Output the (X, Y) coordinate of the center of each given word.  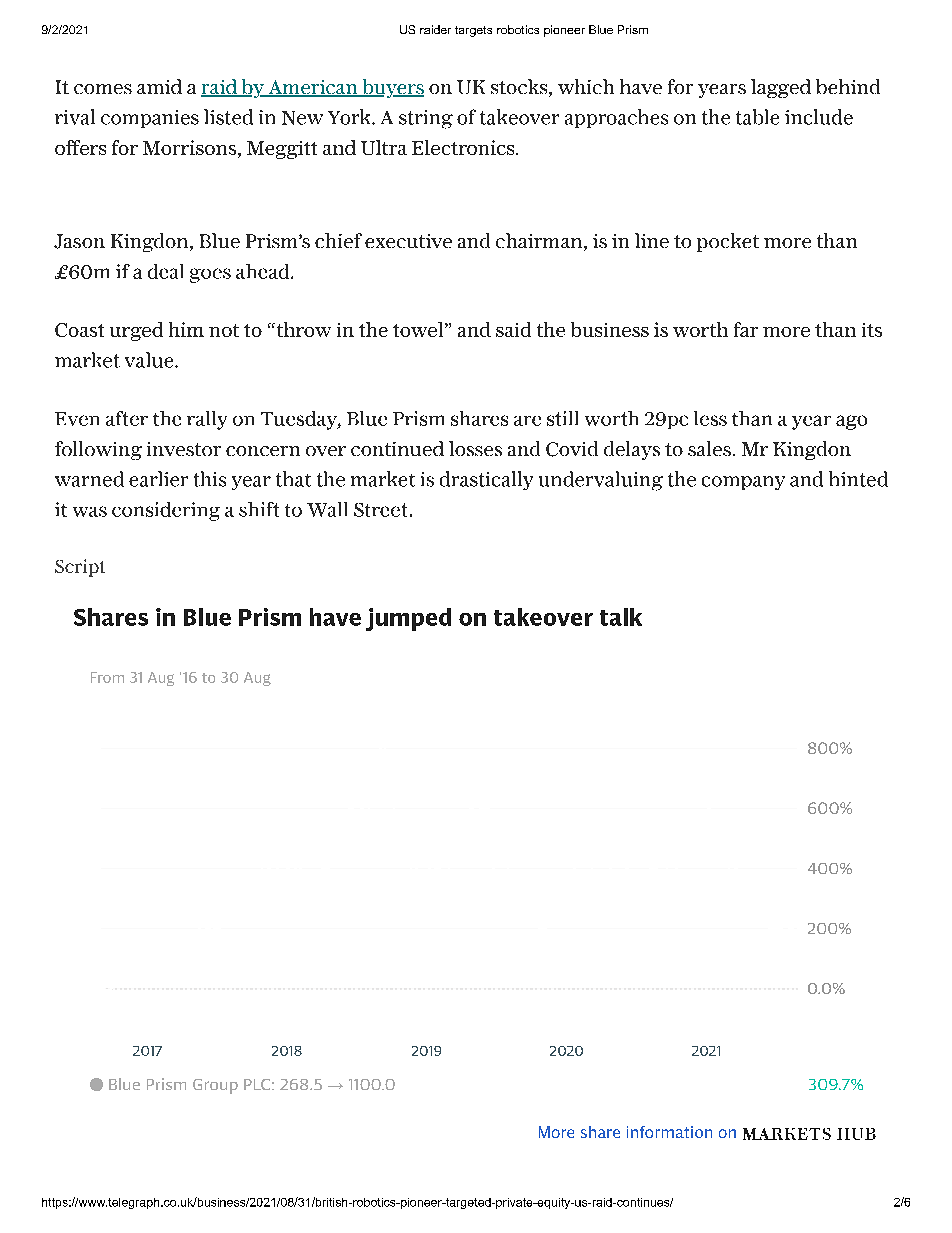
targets (473, 31)
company (743, 483)
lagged (781, 88)
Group (215, 1086)
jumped (408, 619)
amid (159, 86)
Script (80, 568)
